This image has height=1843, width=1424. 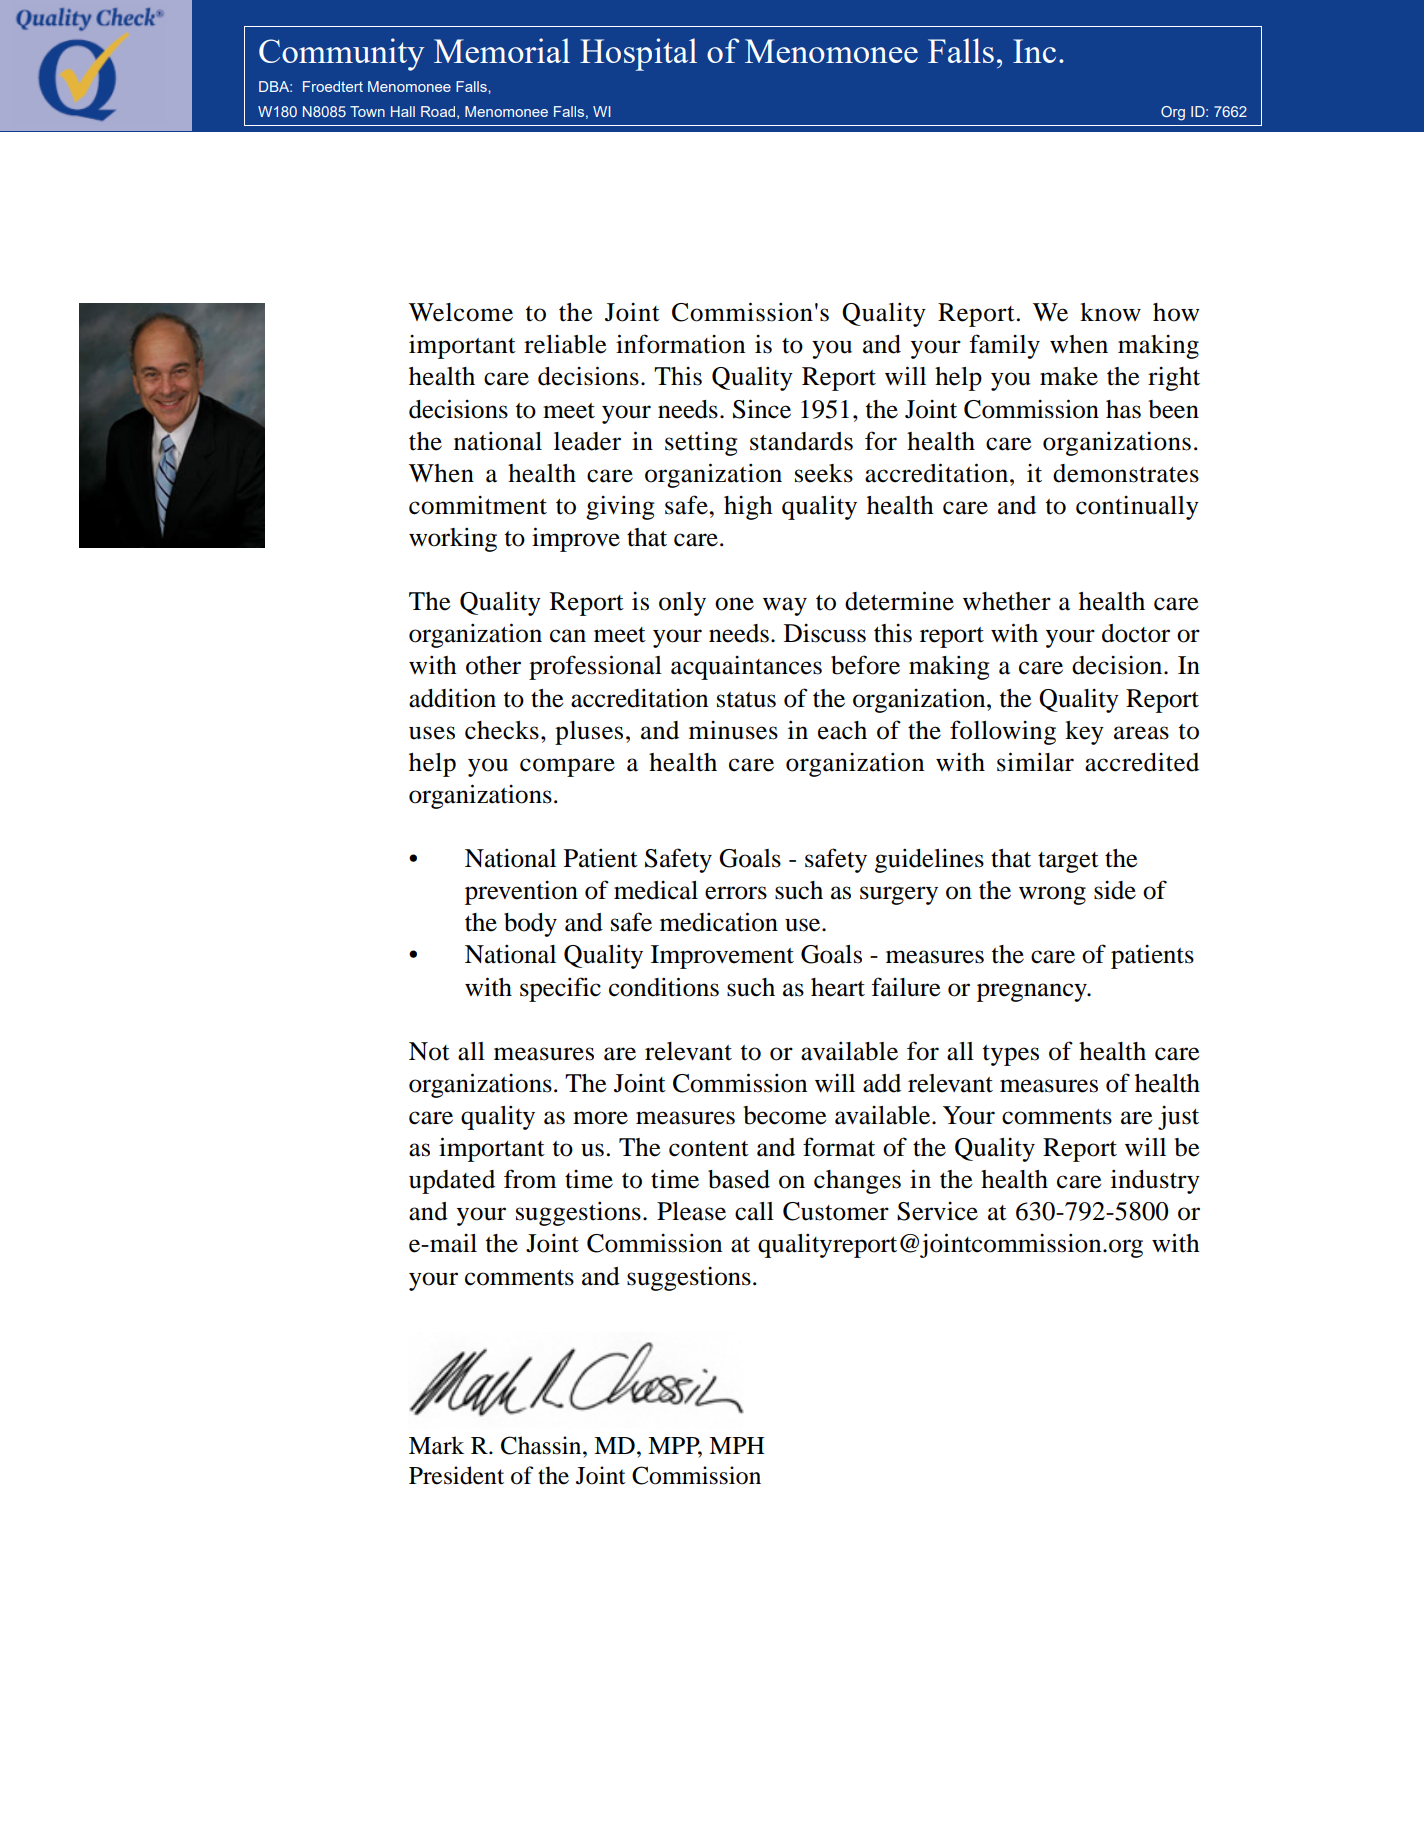 What do you see at coordinates (453, 539) in the image?
I see `working` at bounding box center [453, 539].
